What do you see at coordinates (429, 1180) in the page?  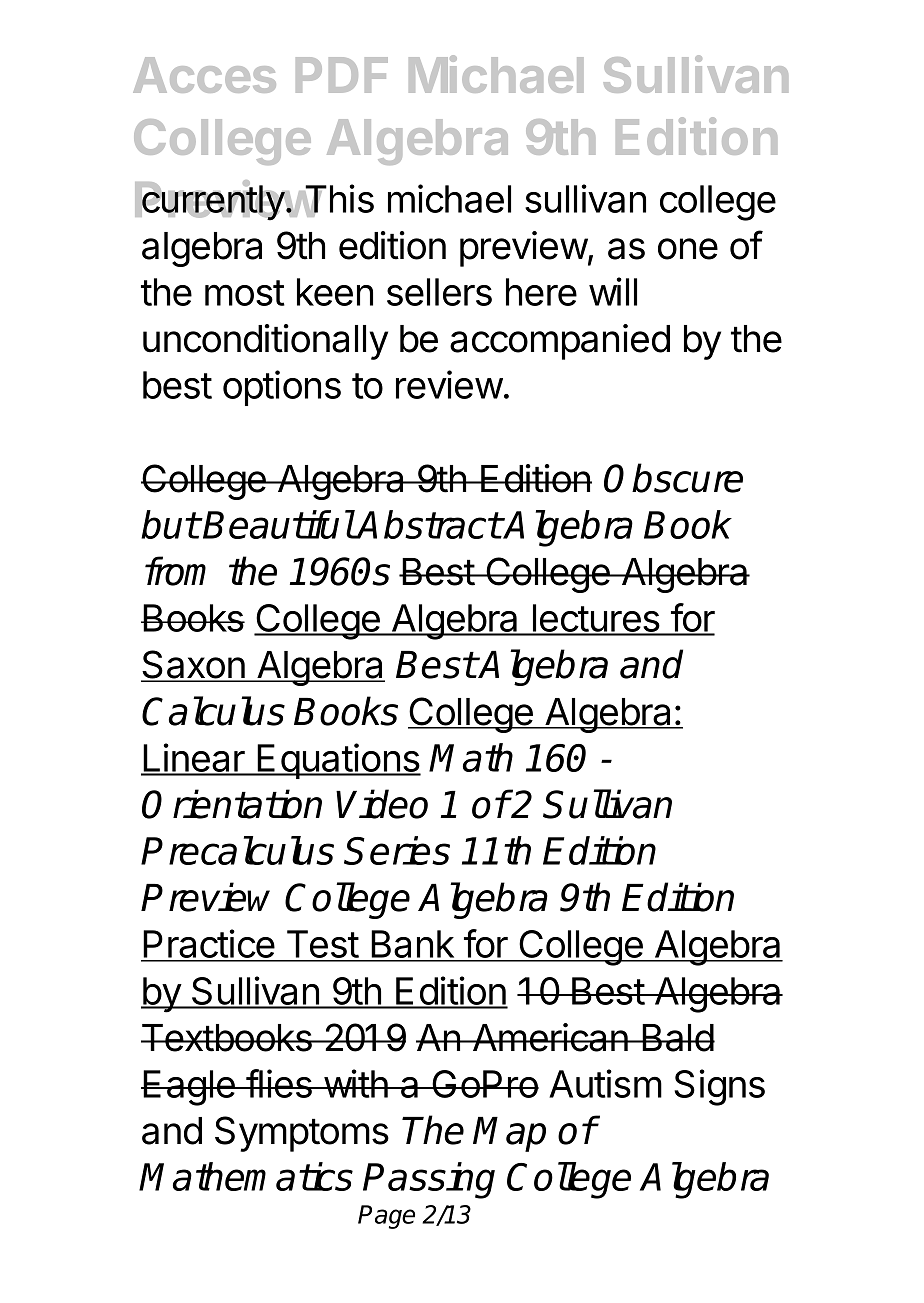 I see `Passing` at bounding box center [429, 1180].
